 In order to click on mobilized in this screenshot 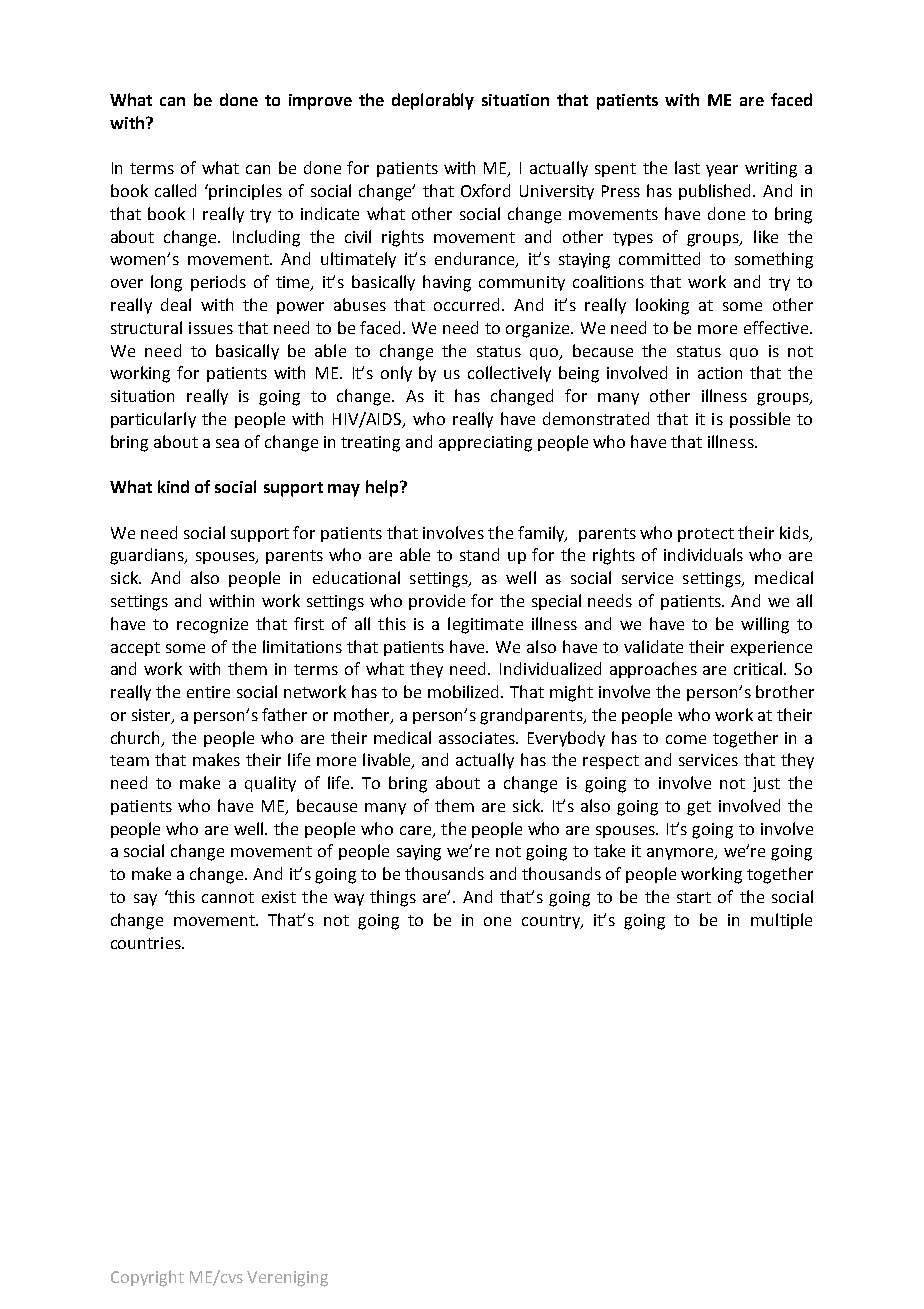, I will do `click(465, 691)`.
